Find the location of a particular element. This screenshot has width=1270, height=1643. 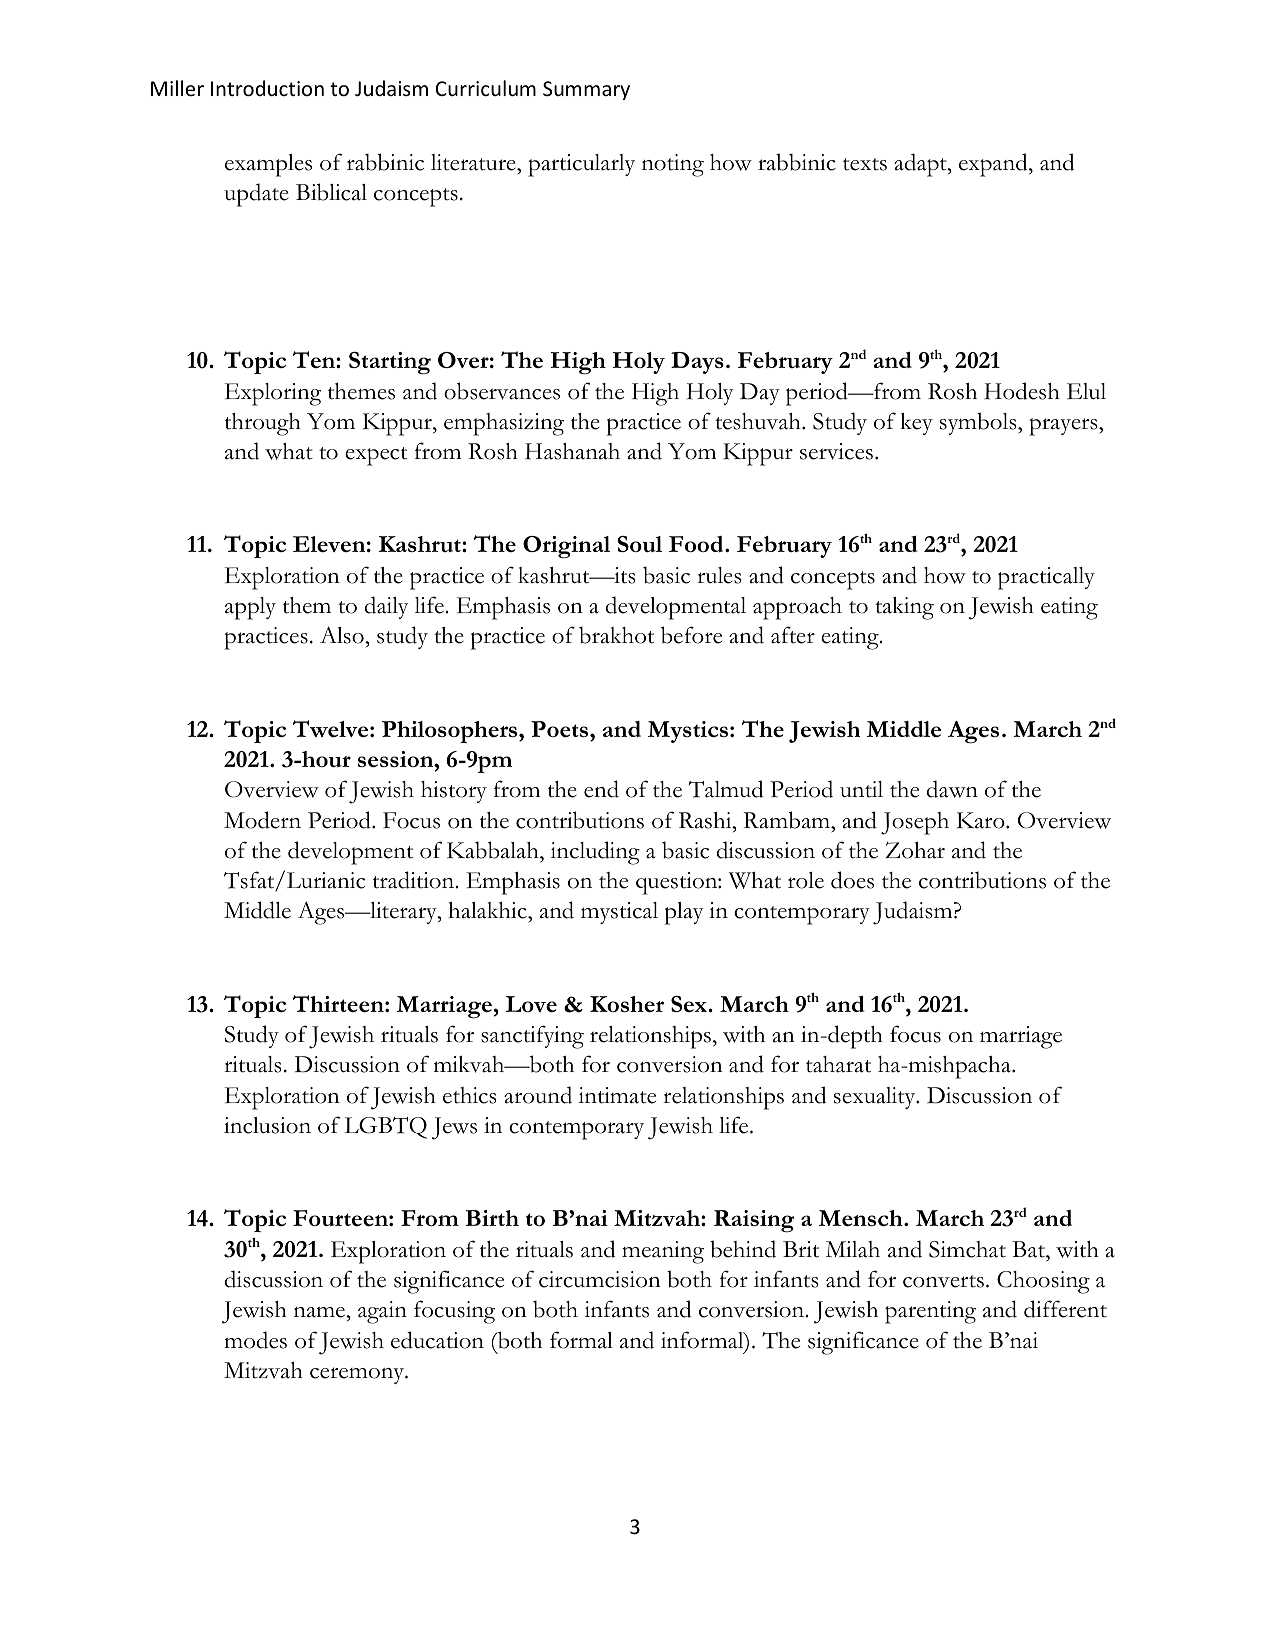

practically is located at coordinates (1046, 578).
